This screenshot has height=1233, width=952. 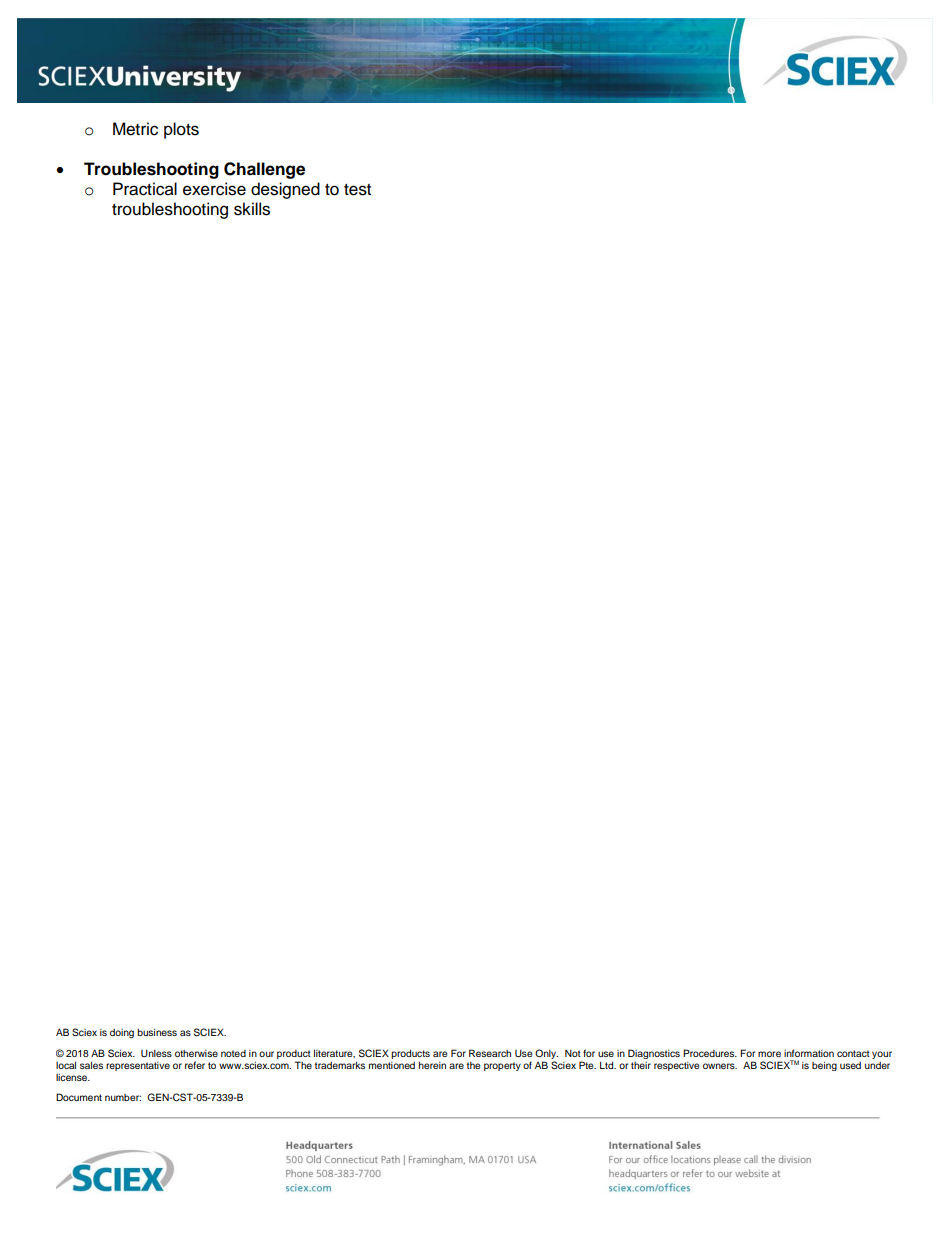 What do you see at coordinates (769, 1054) in the screenshot?
I see `more` at bounding box center [769, 1054].
